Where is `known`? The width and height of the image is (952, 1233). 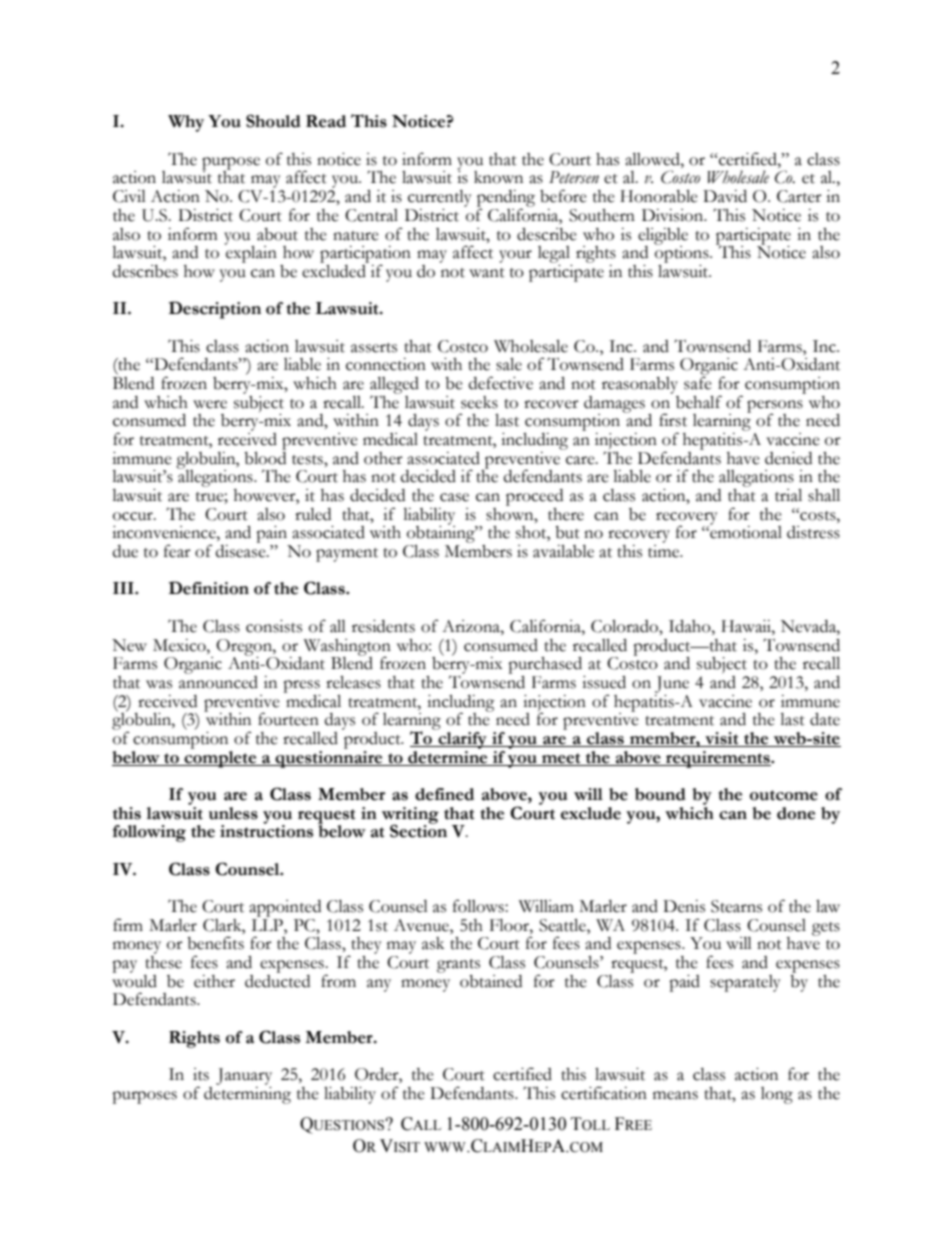
known is located at coordinates (498, 177).
